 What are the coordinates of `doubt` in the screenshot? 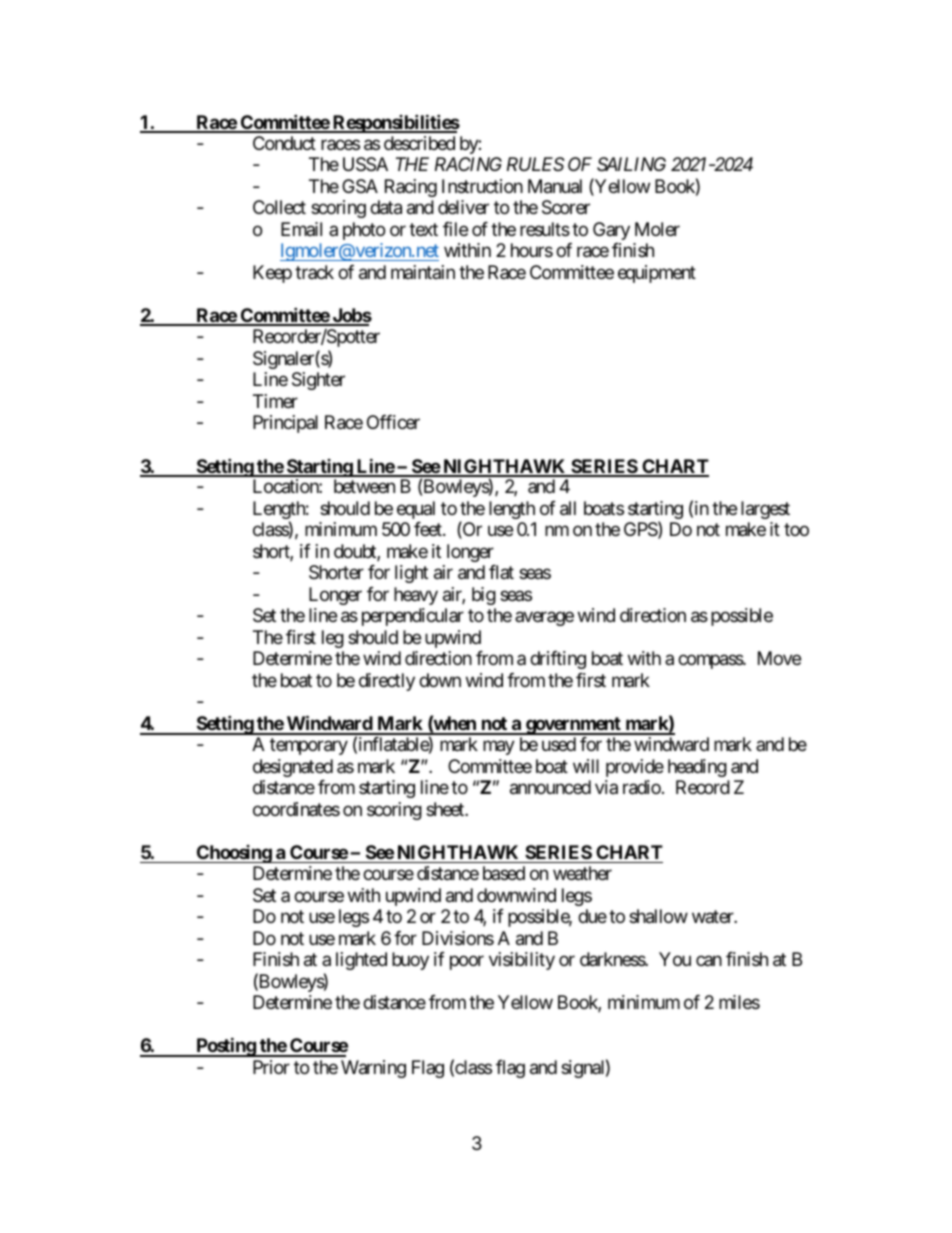 It's located at (356, 552).
